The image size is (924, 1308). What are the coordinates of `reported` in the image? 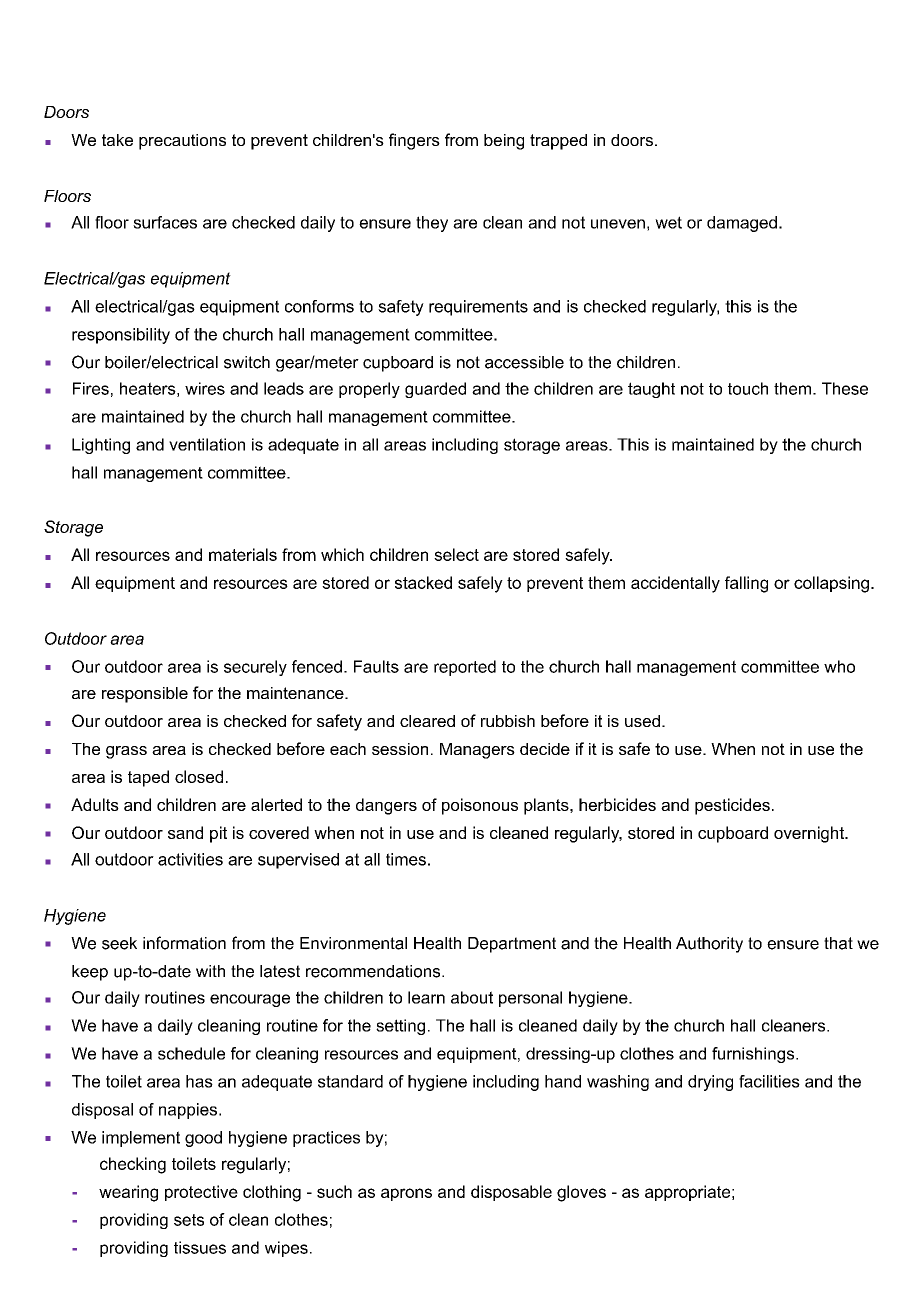 It's located at (465, 668).
